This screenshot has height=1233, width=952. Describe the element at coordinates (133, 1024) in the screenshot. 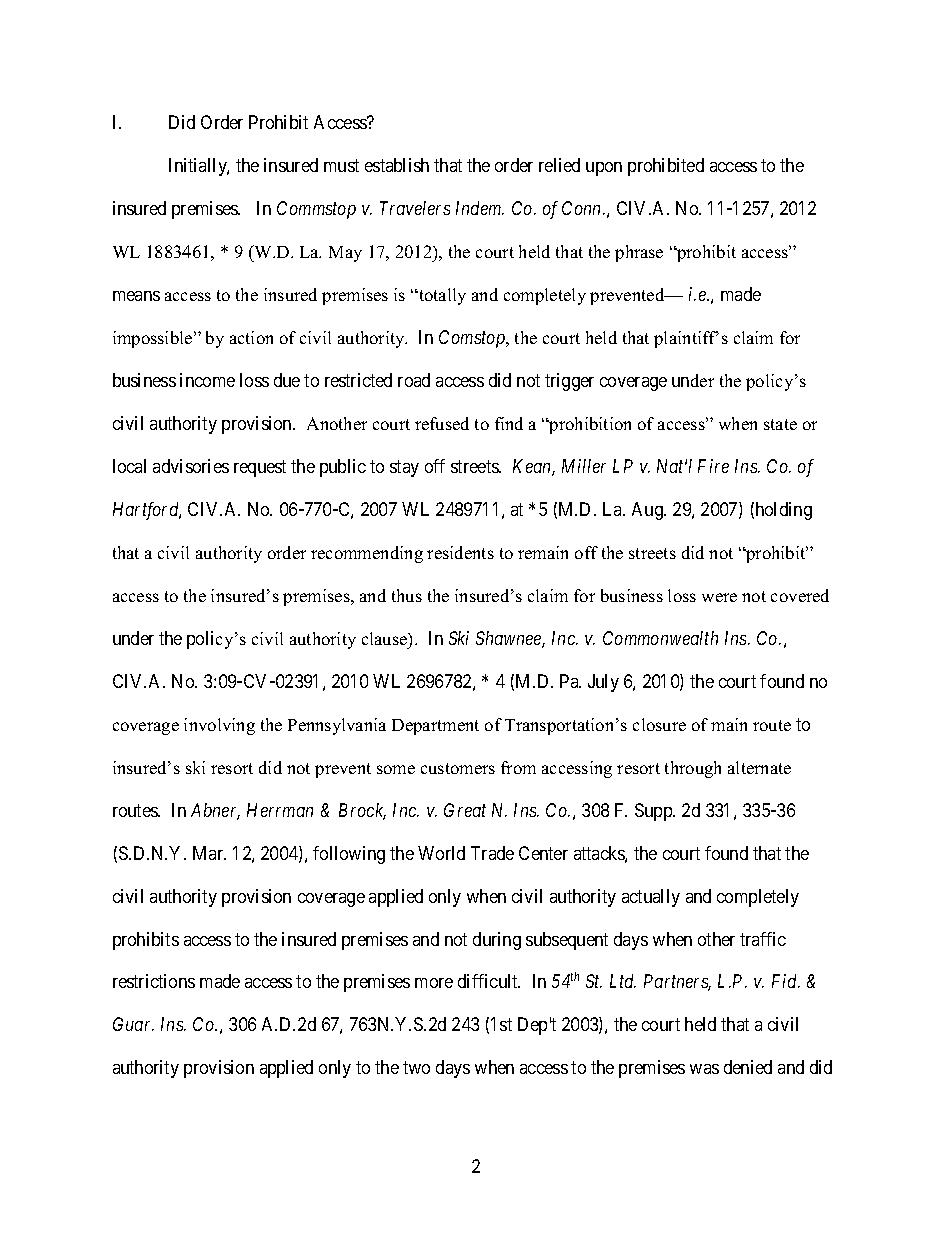

I see `Guar` at that location.
